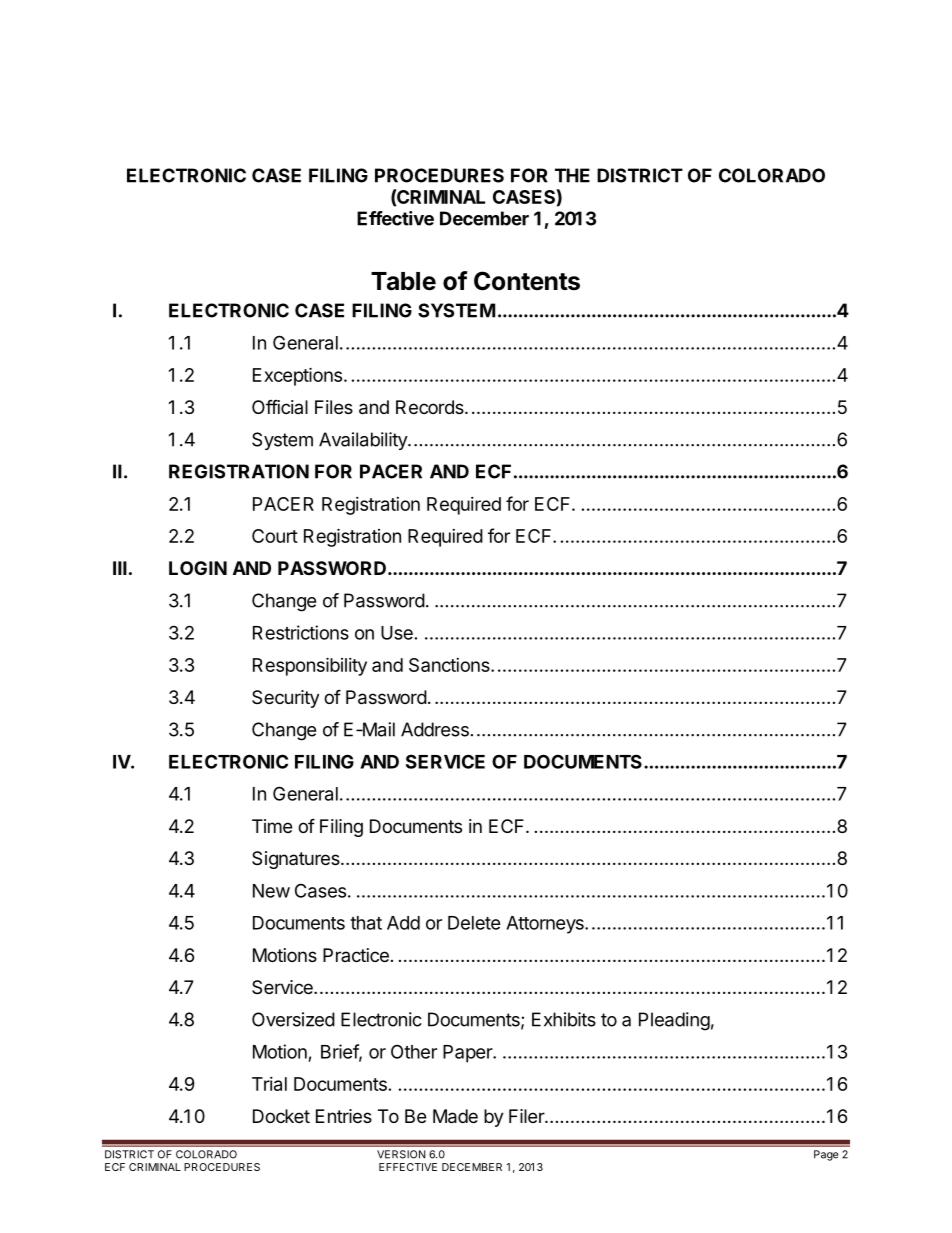  Describe the element at coordinates (455, 1116) in the screenshot. I see `Made` at that location.
